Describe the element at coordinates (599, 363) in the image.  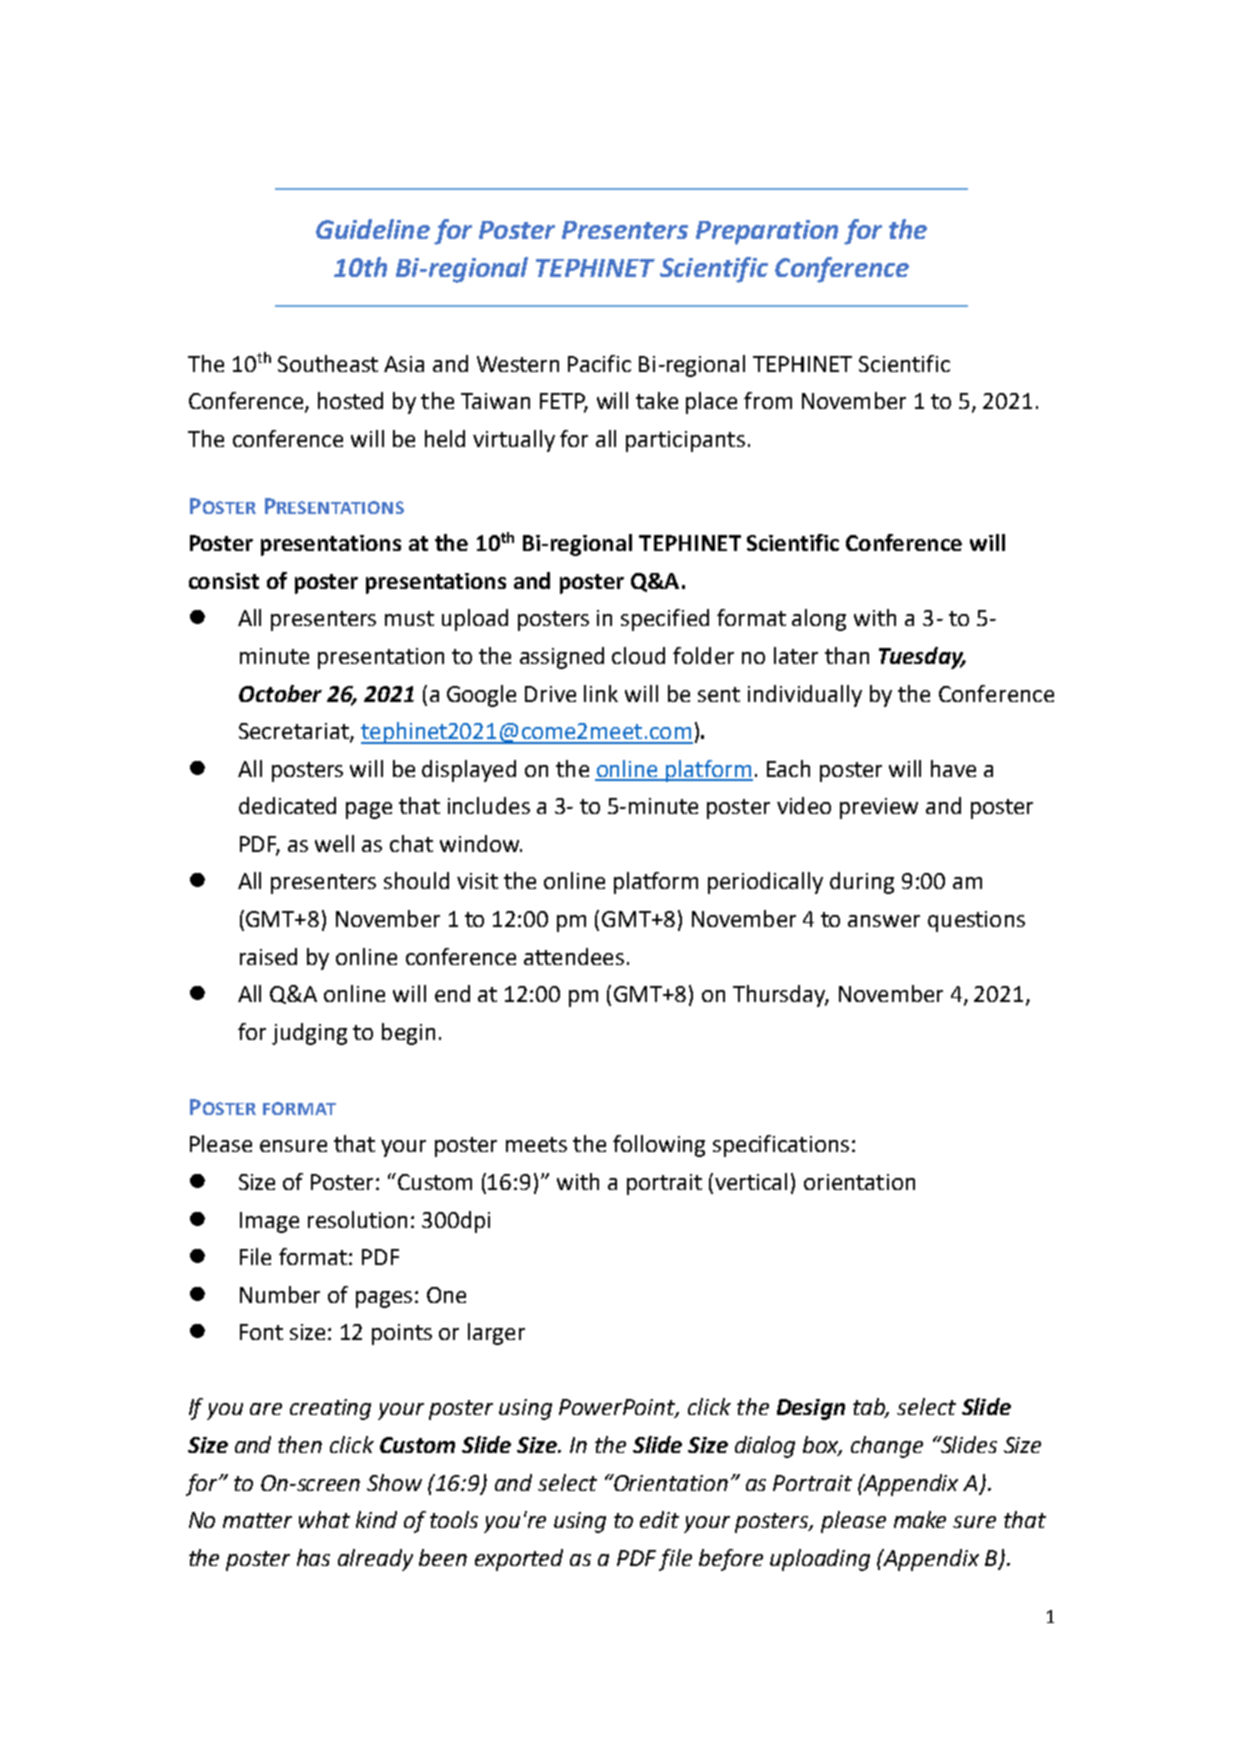
I see `Pacific` at that location.
